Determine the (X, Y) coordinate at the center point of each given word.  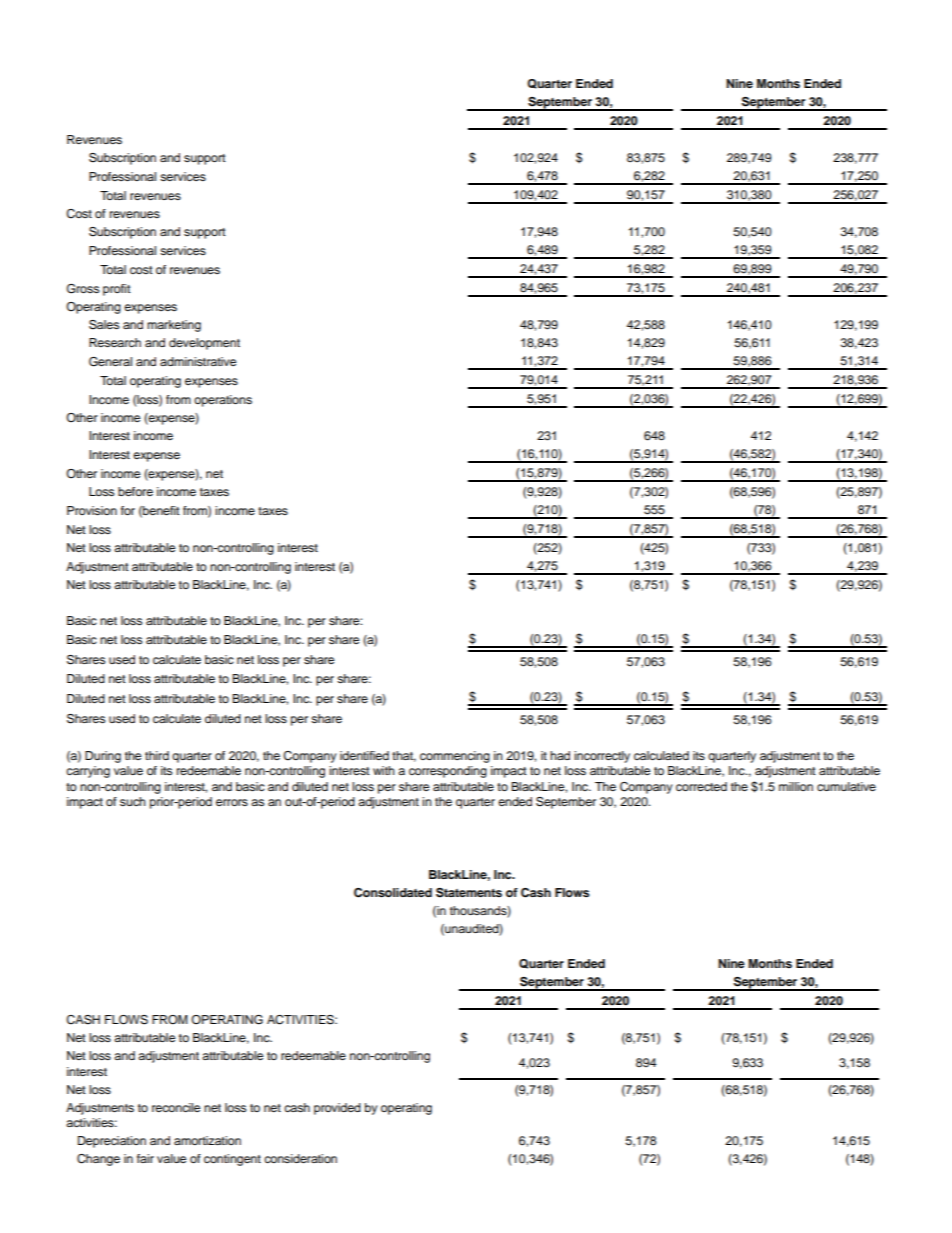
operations (223, 401)
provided (337, 1109)
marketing (174, 326)
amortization (207, 1140)
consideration (300, 1158)
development (204, 344)
